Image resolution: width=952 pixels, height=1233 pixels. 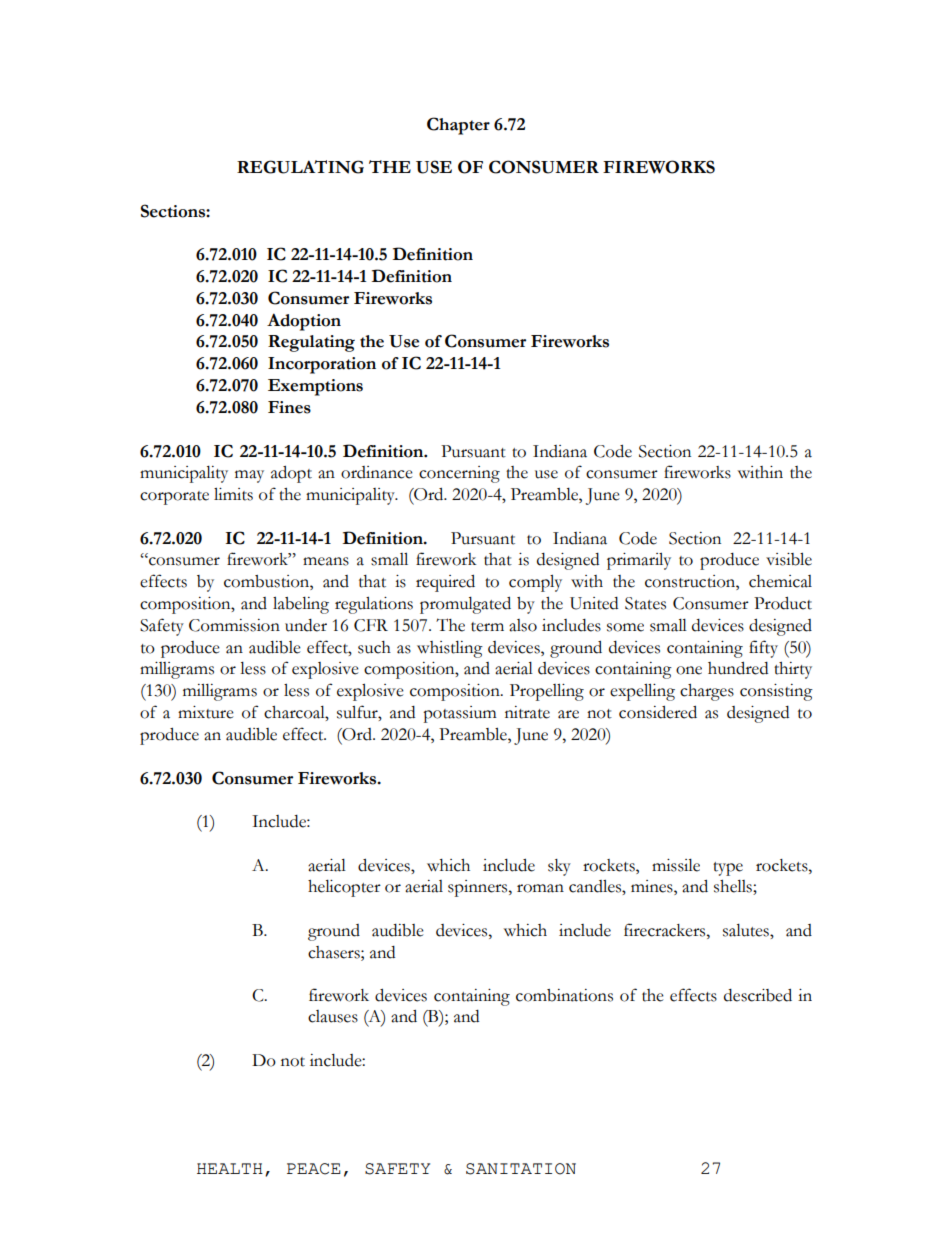 I want to click on Chapter, so click(x=458, y=126).
